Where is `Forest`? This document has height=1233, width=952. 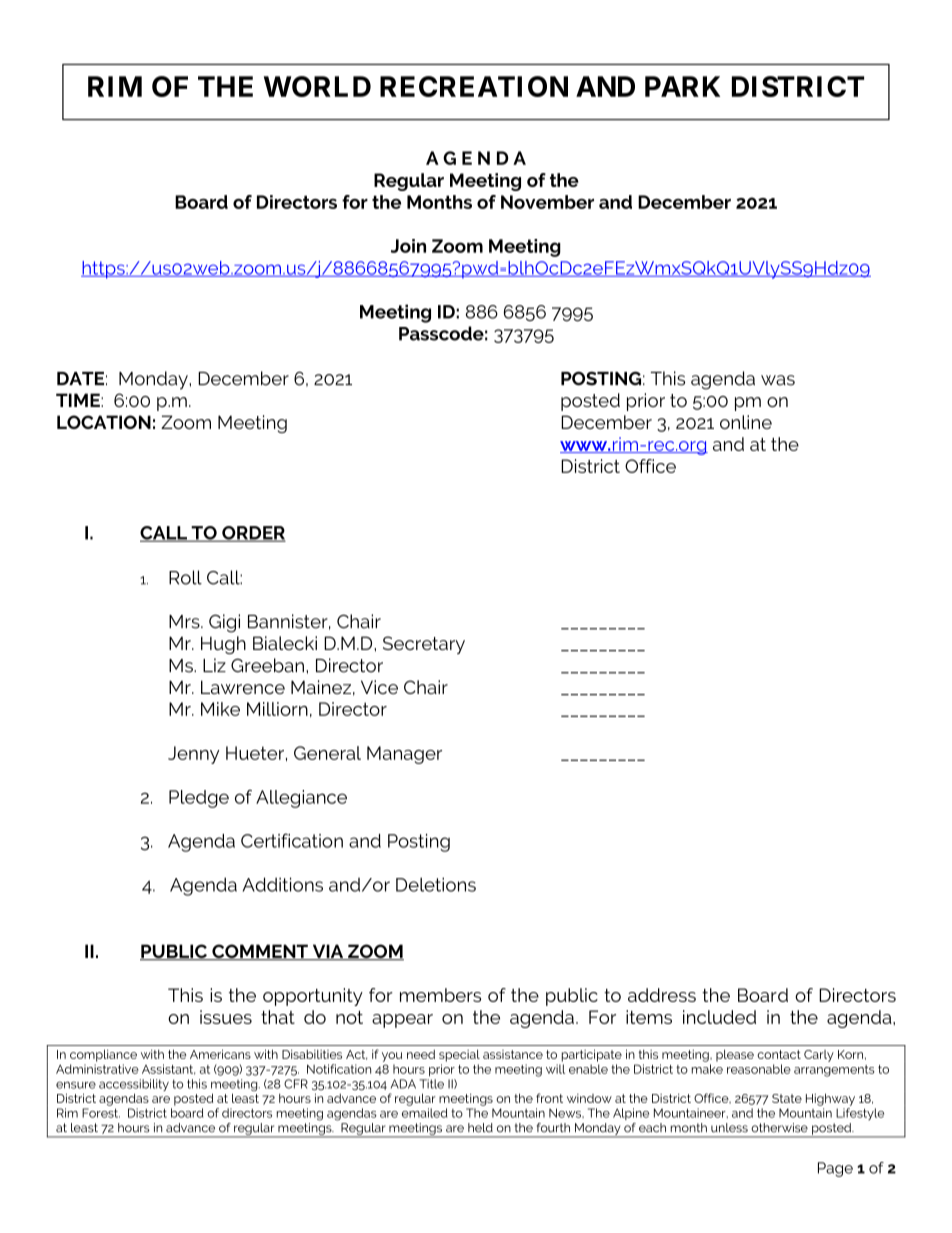 Forest is located at coordinates (101, 1113).
